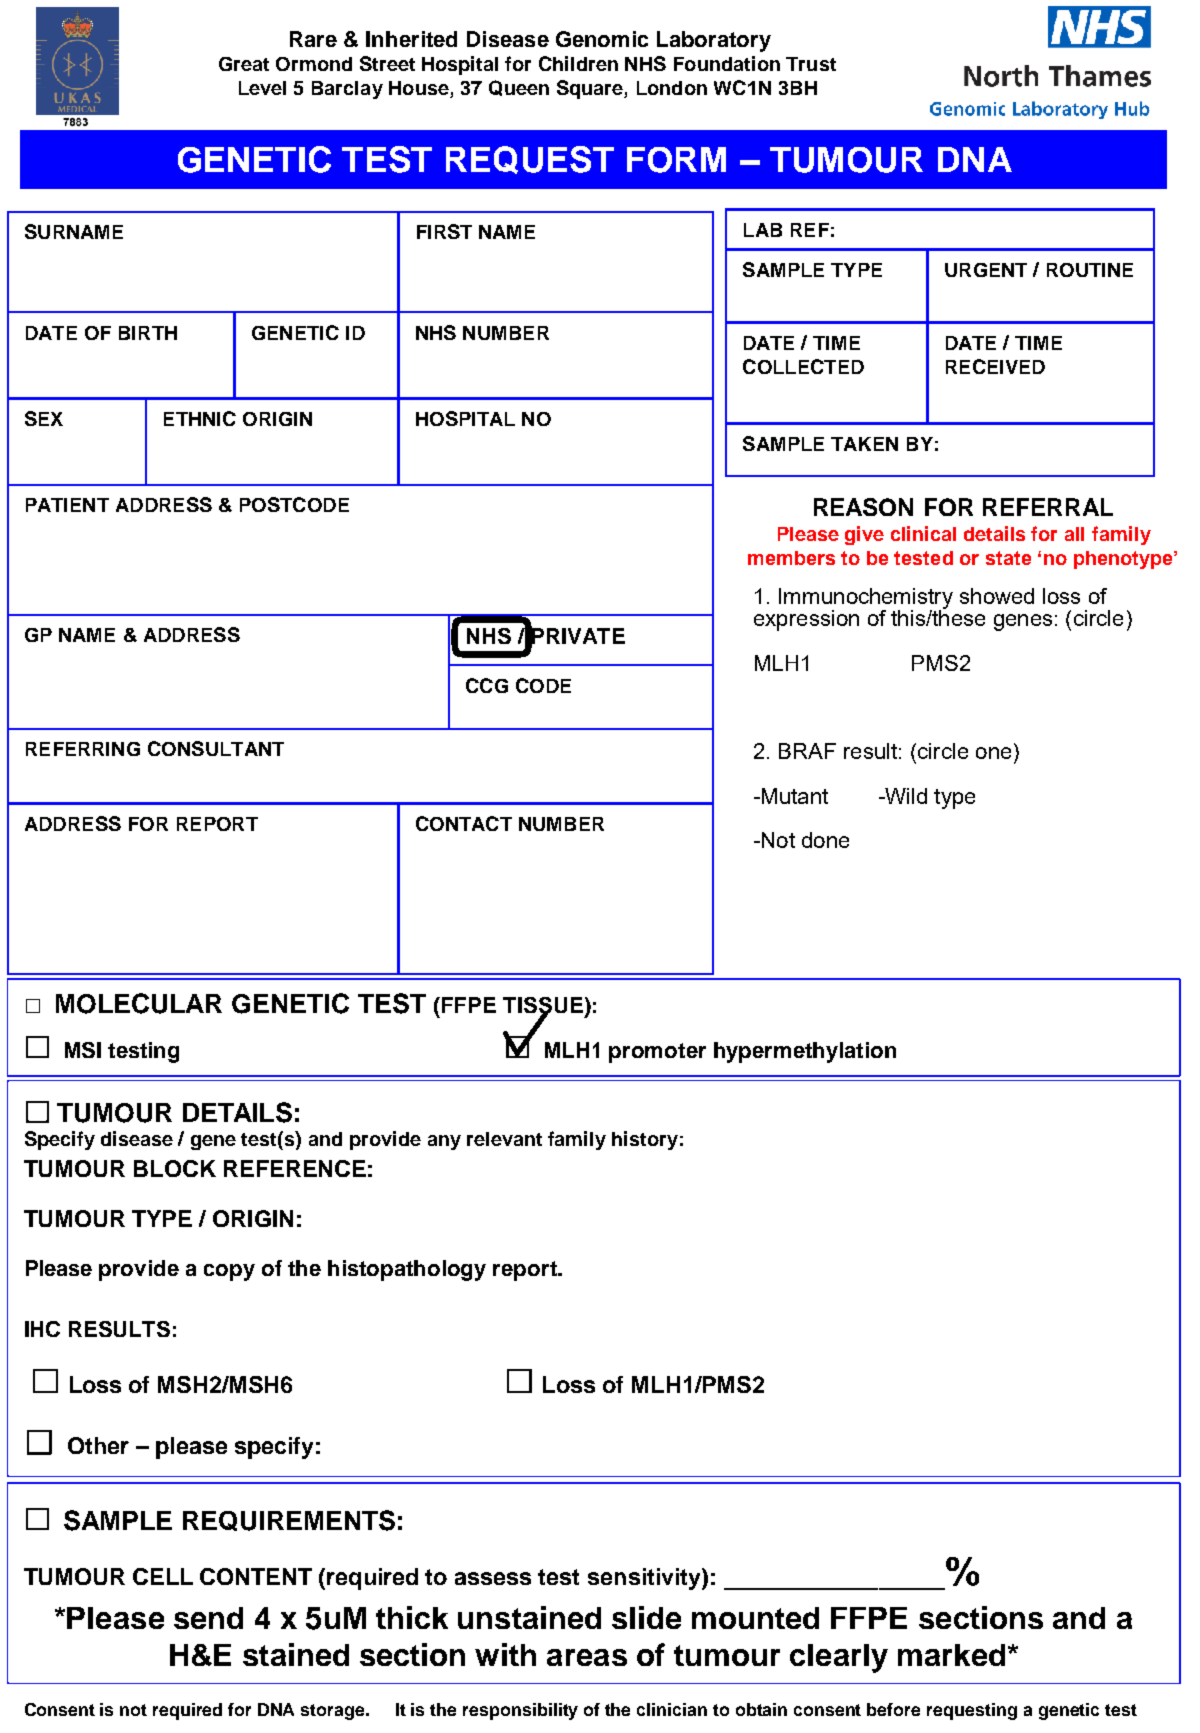 This document has height=1733, width=1200. I want to click on Trust, so click(811, 64).
